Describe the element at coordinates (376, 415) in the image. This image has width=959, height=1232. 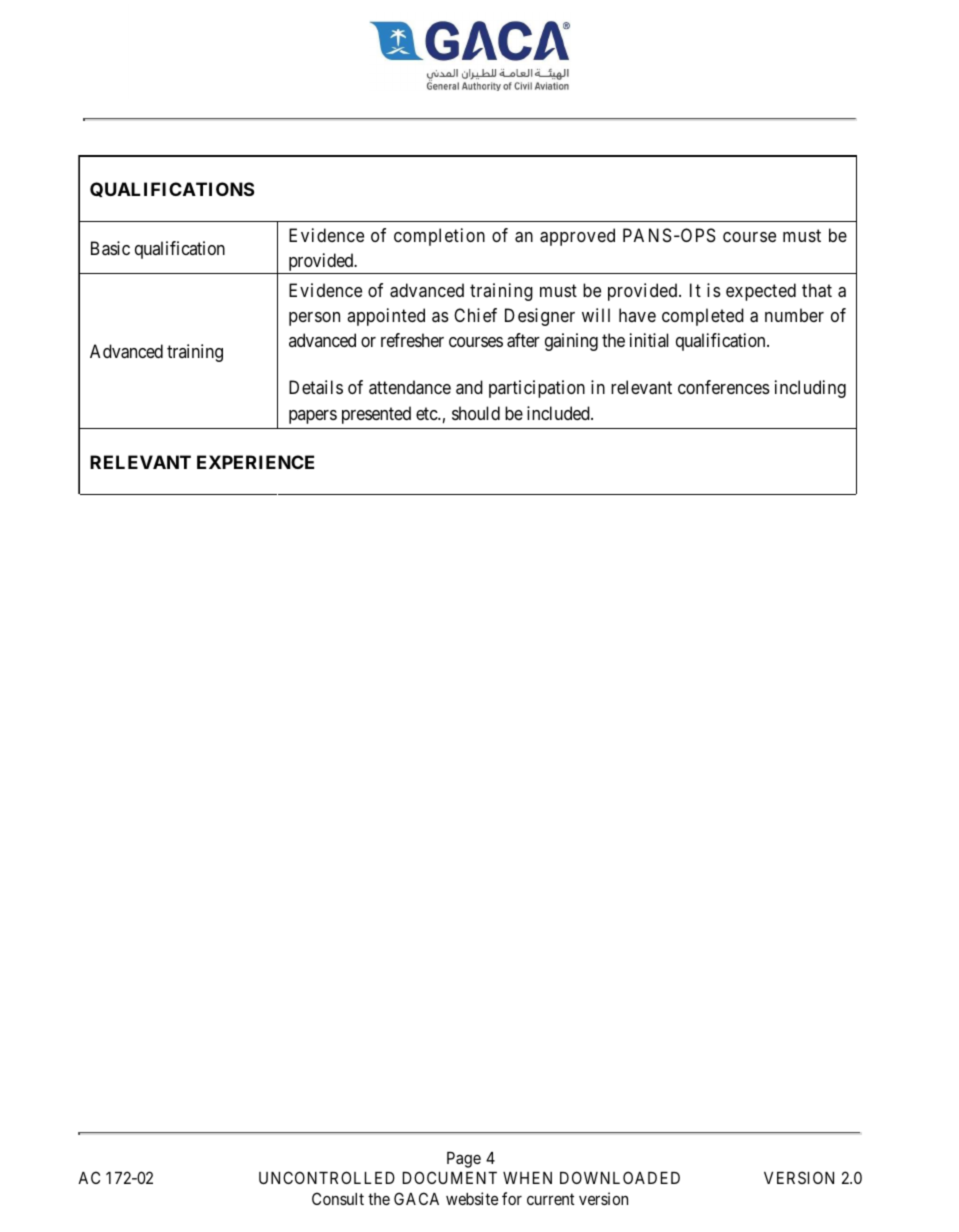
I see `presented` at that location.
